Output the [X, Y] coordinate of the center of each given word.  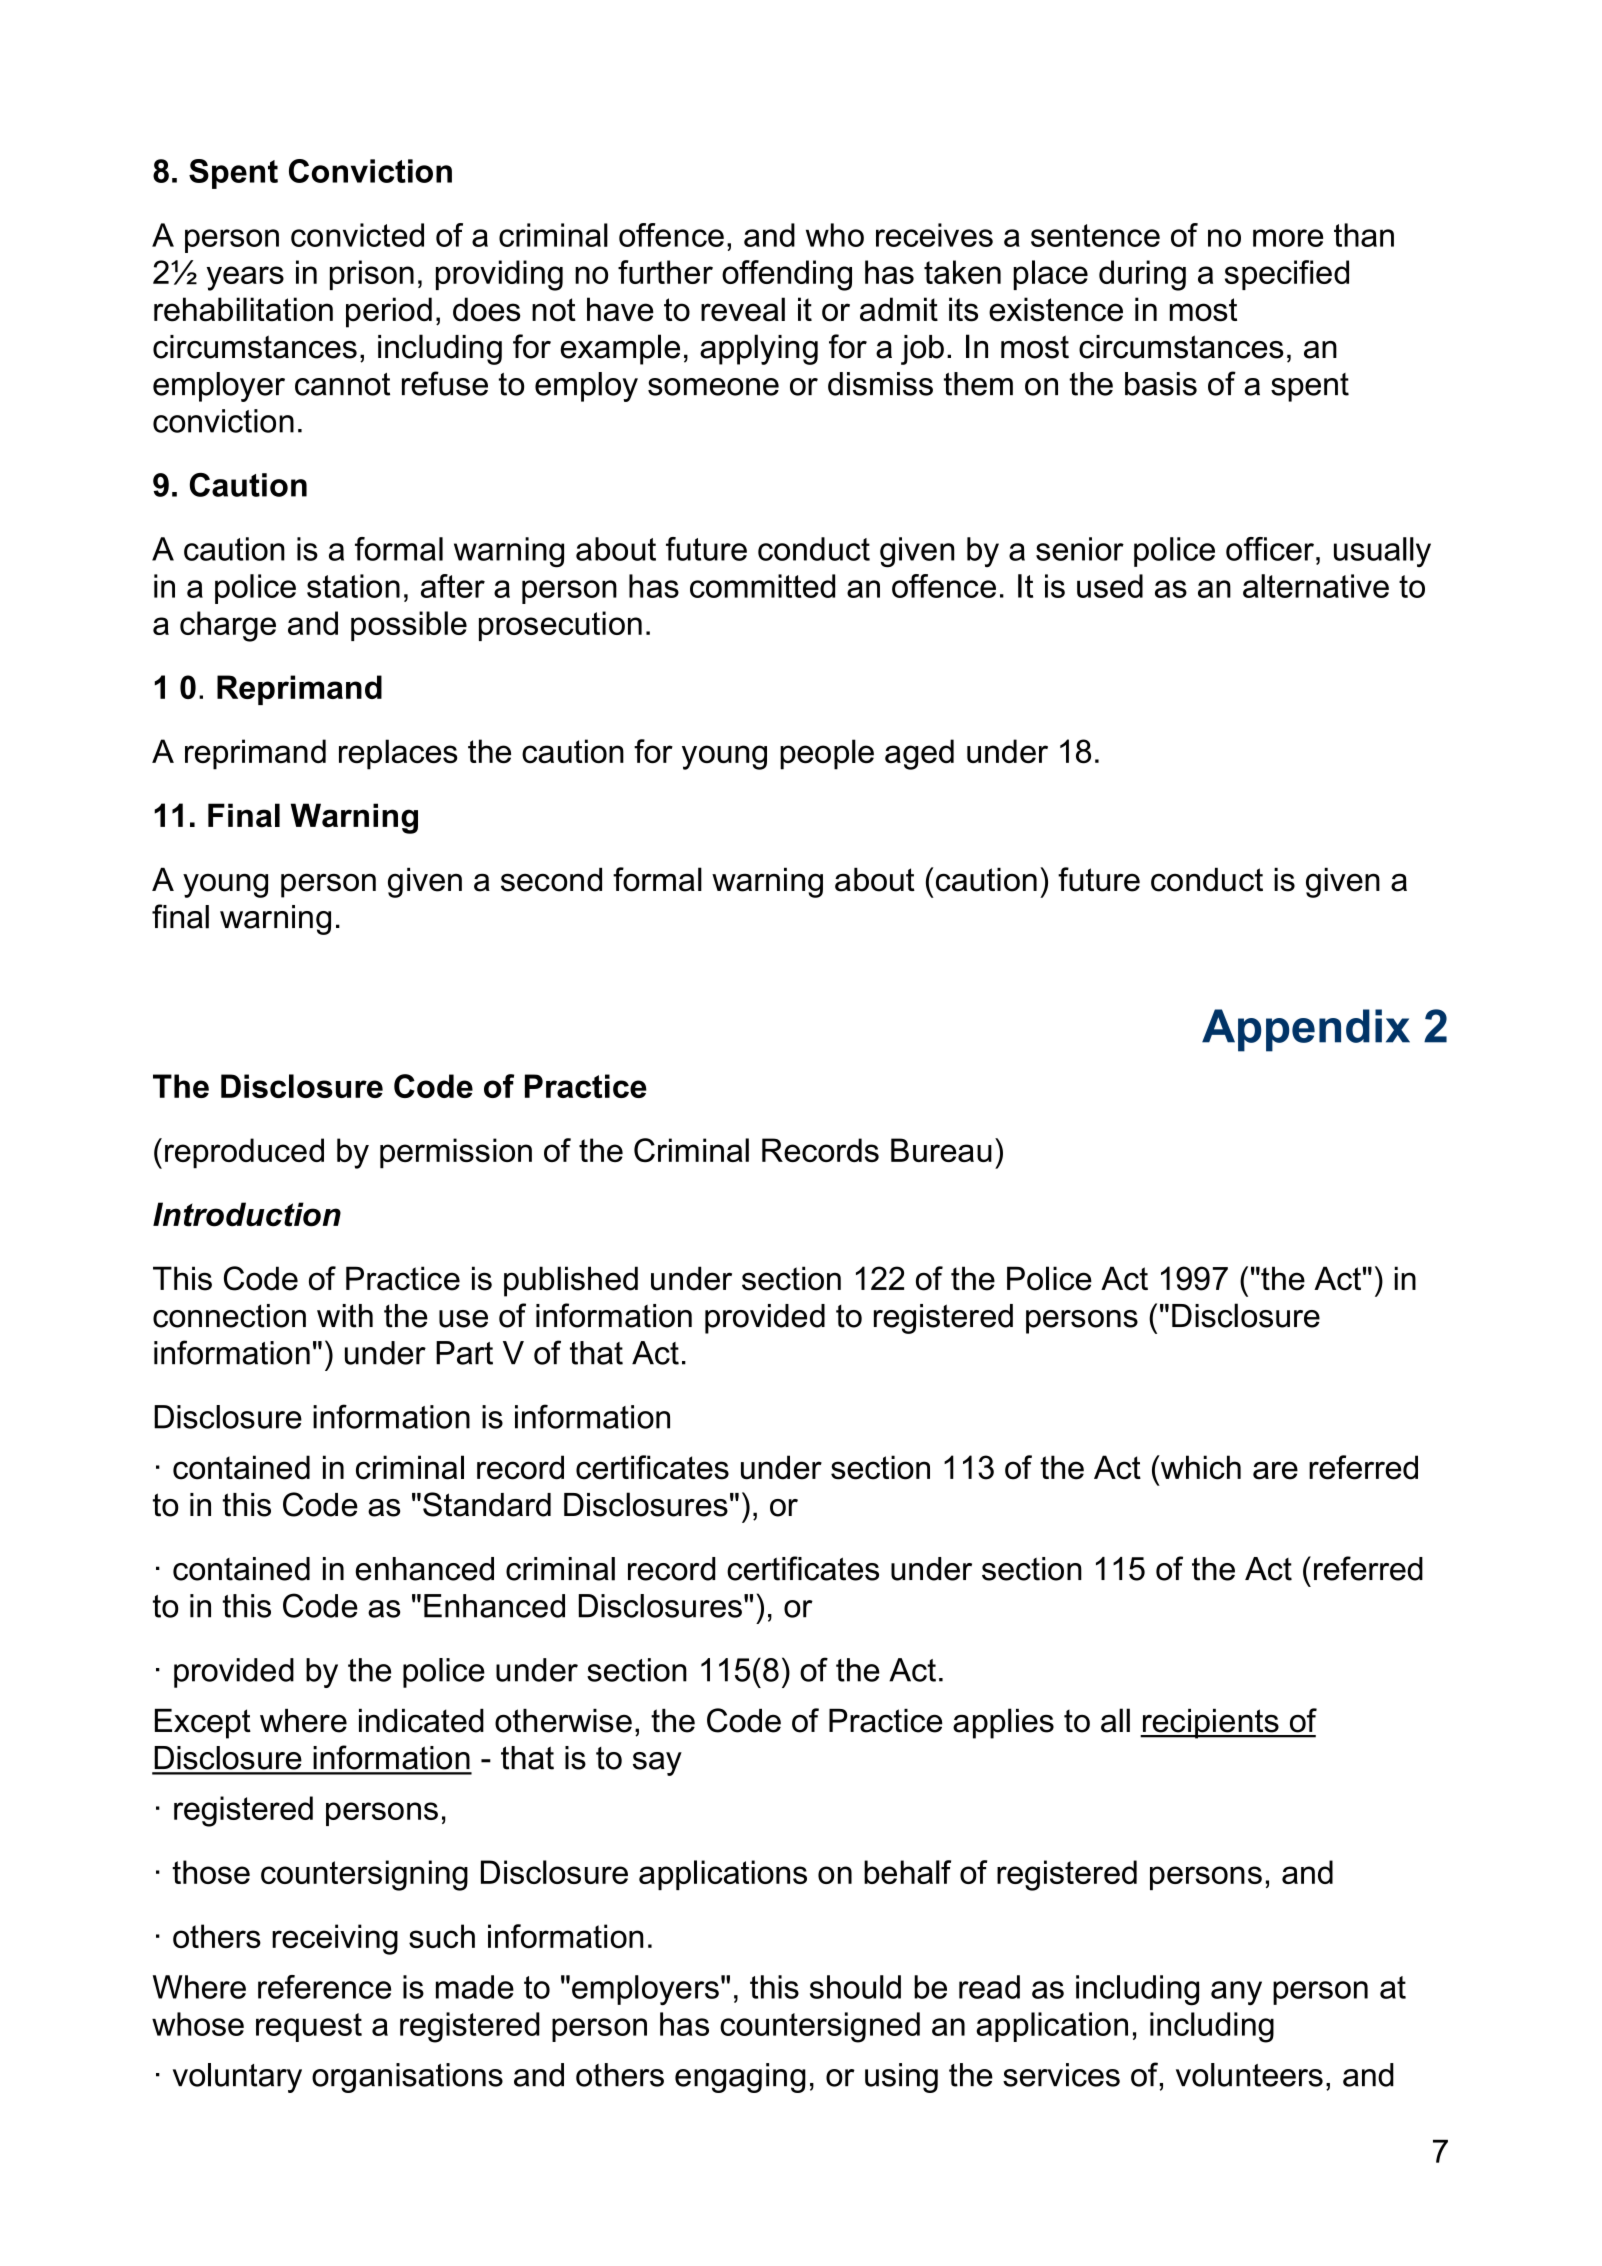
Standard [487, 1504]
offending [787, 275]
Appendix [1306, 1030]
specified [1287, 275]
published [571, 1281]
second [551, 879]
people [827, 754]
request [309, 2027]
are [1275, 1470]
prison [372, 275]
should [855, 1987]
